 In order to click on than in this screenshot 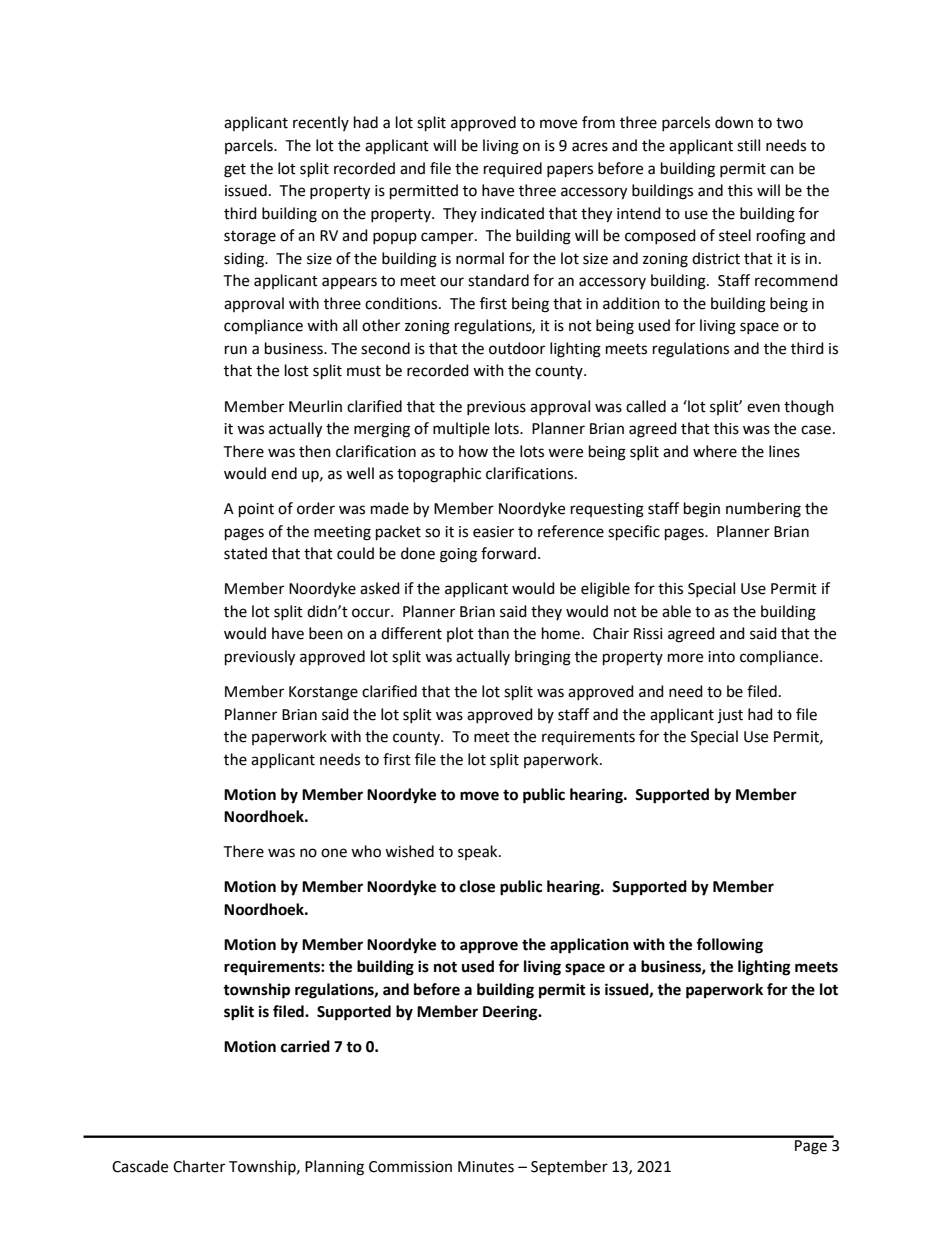, I will do `click(493, 633)`.
